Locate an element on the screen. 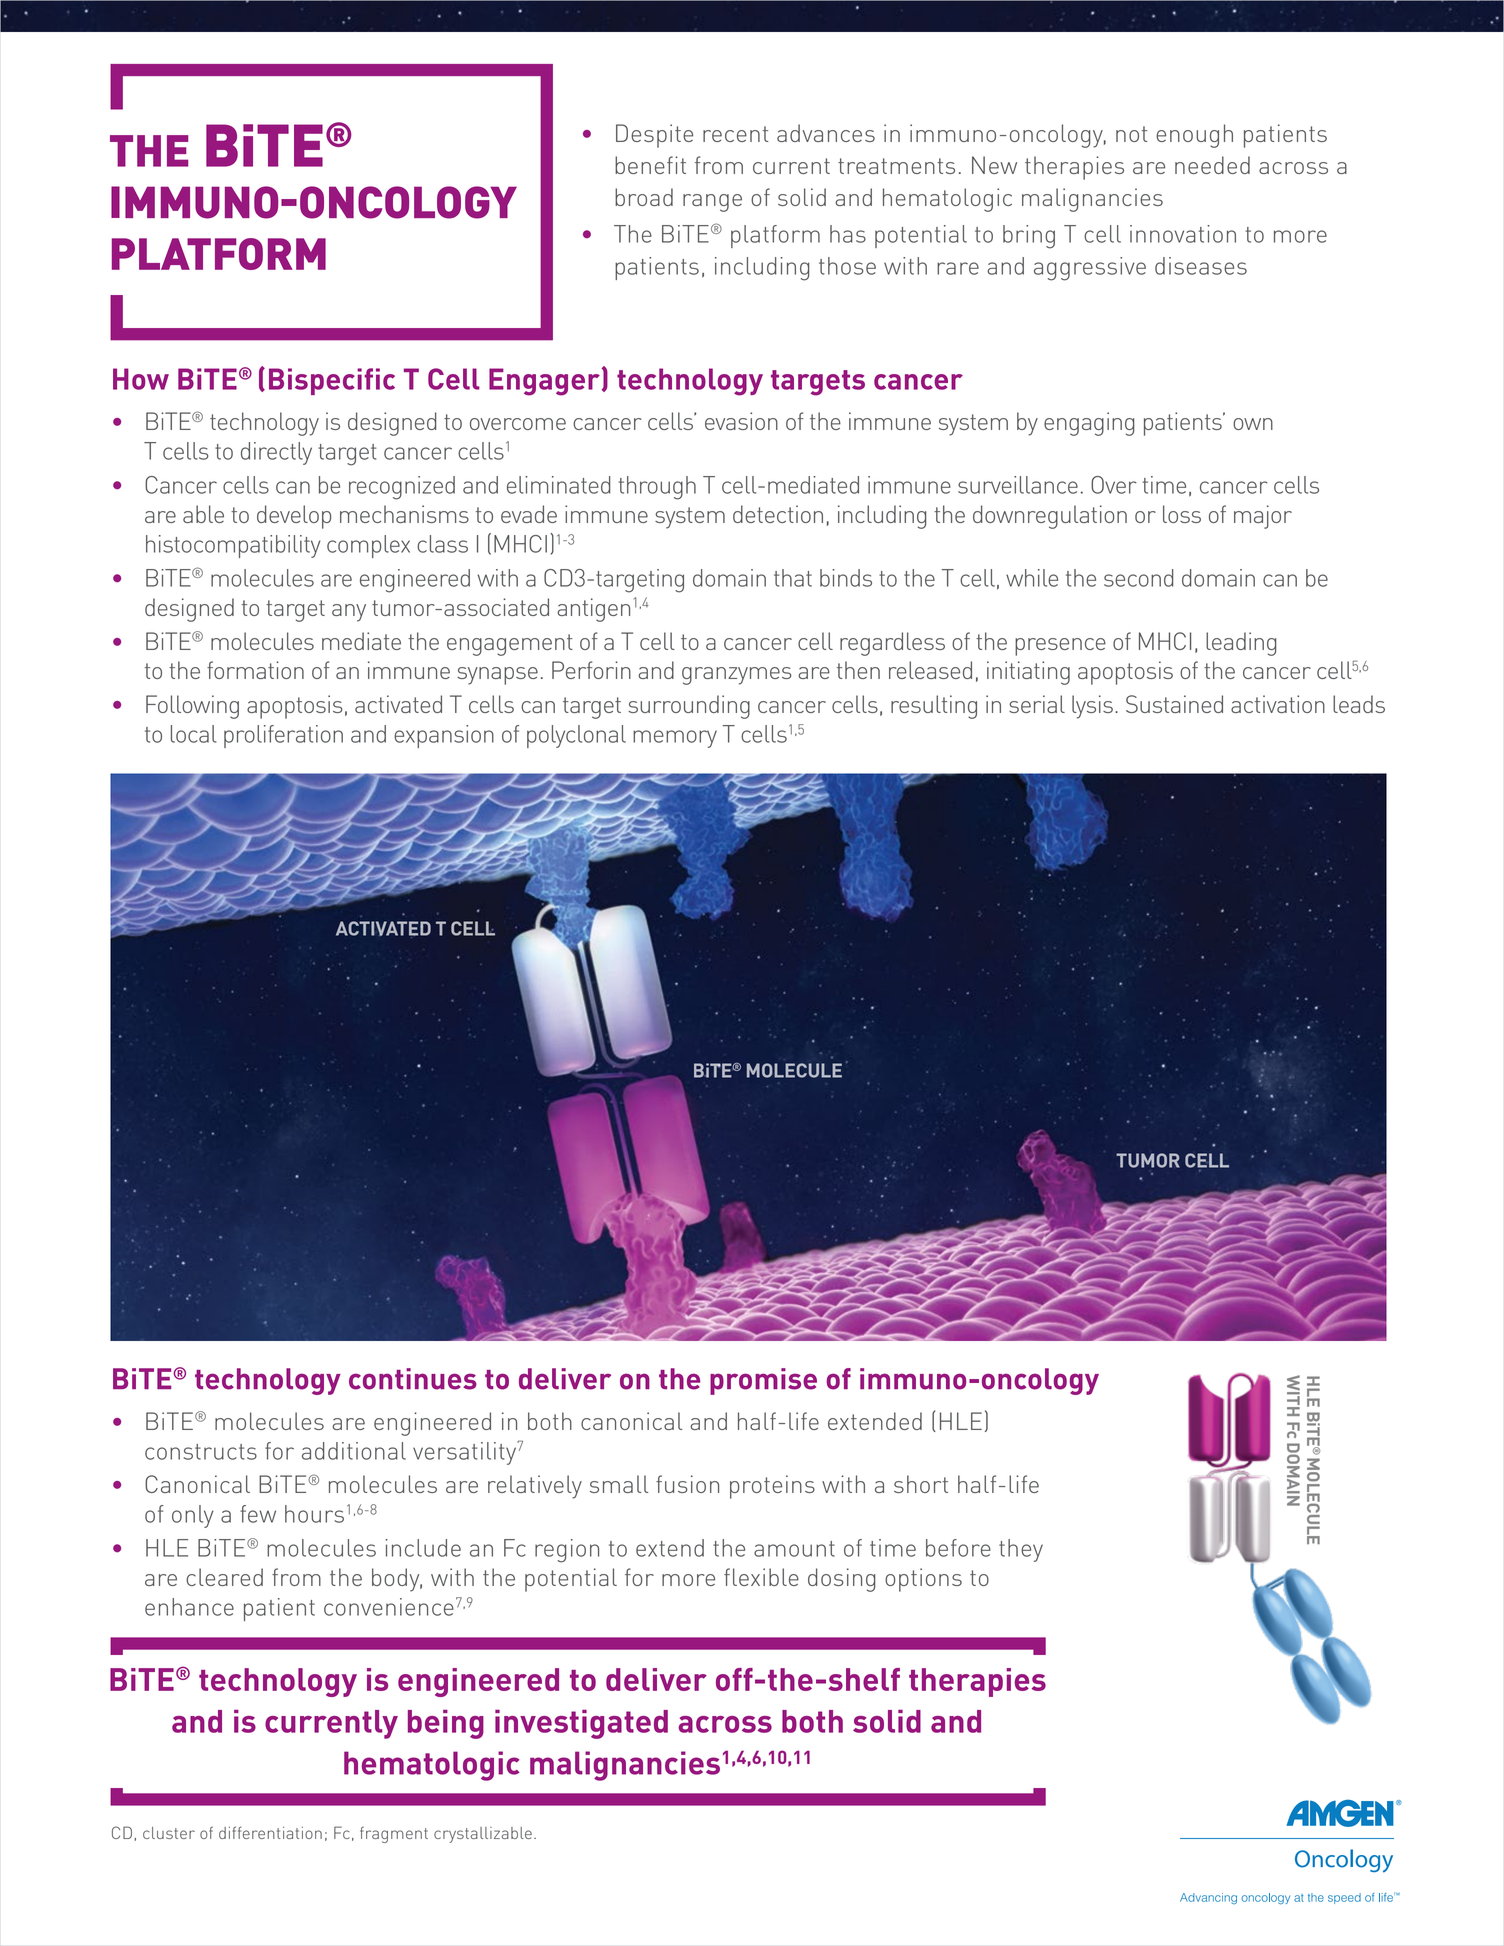 The image size is (1504, 1946). recent is located at coordinates (735, 134).
